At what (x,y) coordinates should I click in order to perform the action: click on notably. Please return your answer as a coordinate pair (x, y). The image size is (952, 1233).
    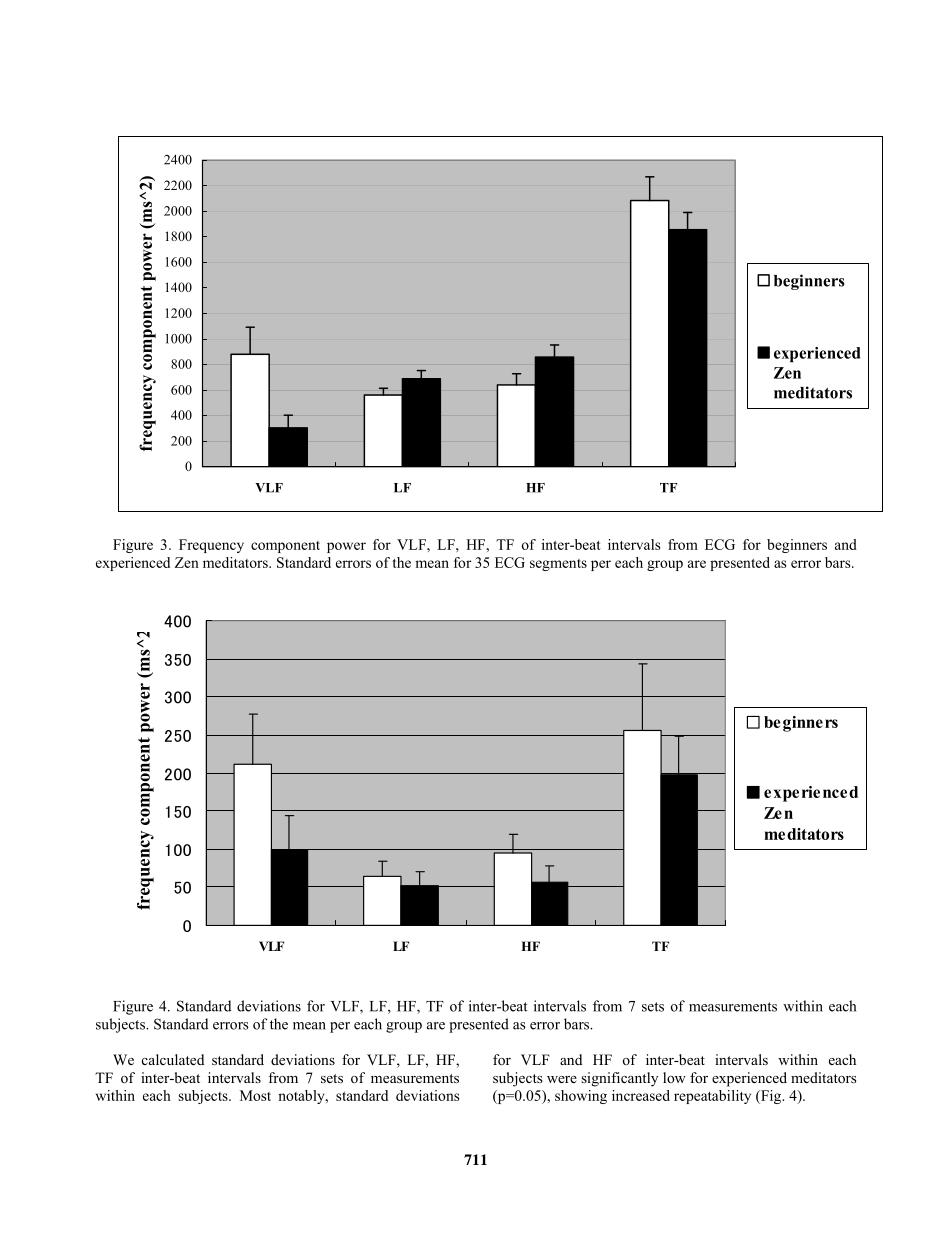
    Looking at the image, I should click on (302, 1097).
